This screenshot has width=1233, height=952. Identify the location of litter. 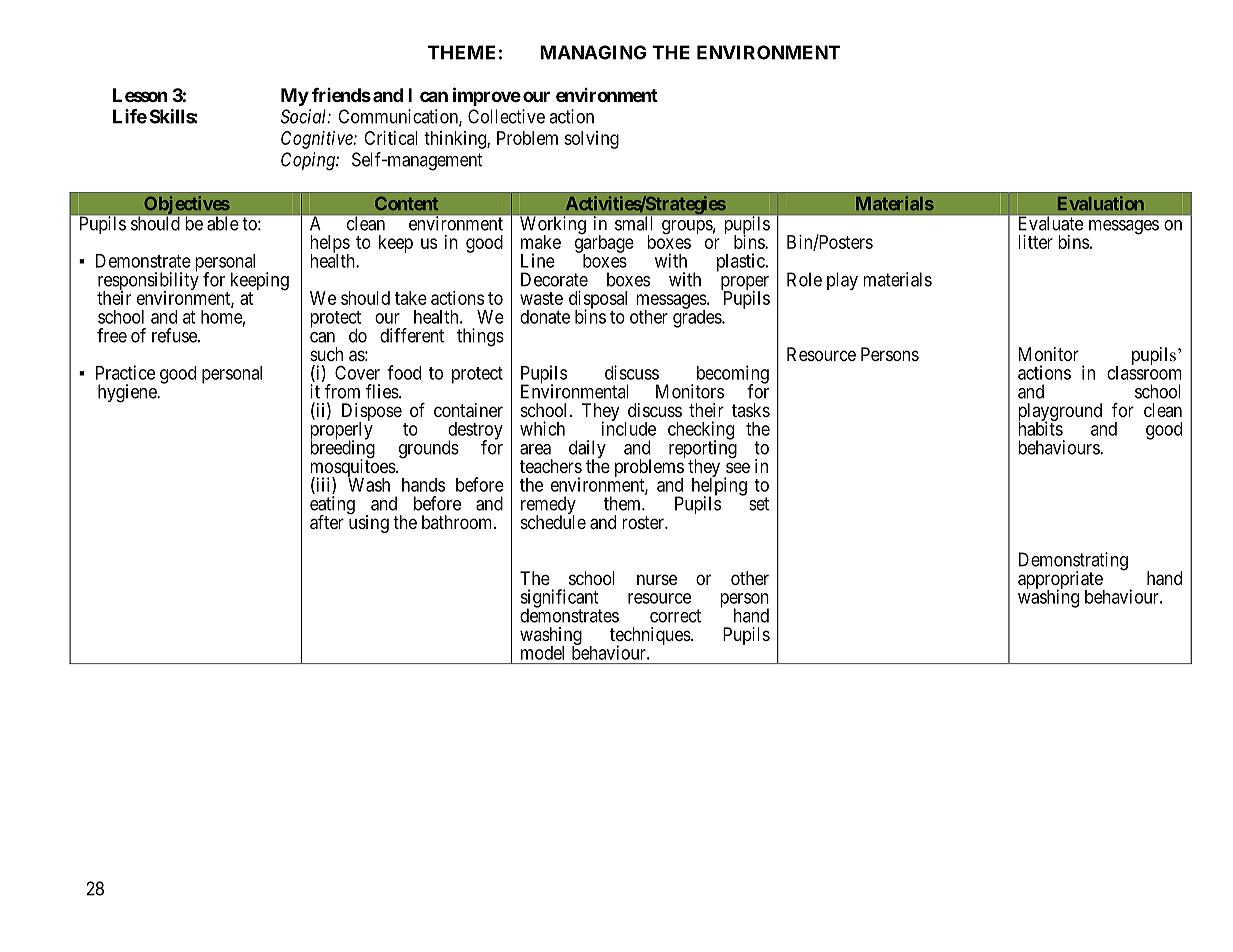
(1035, 242).
